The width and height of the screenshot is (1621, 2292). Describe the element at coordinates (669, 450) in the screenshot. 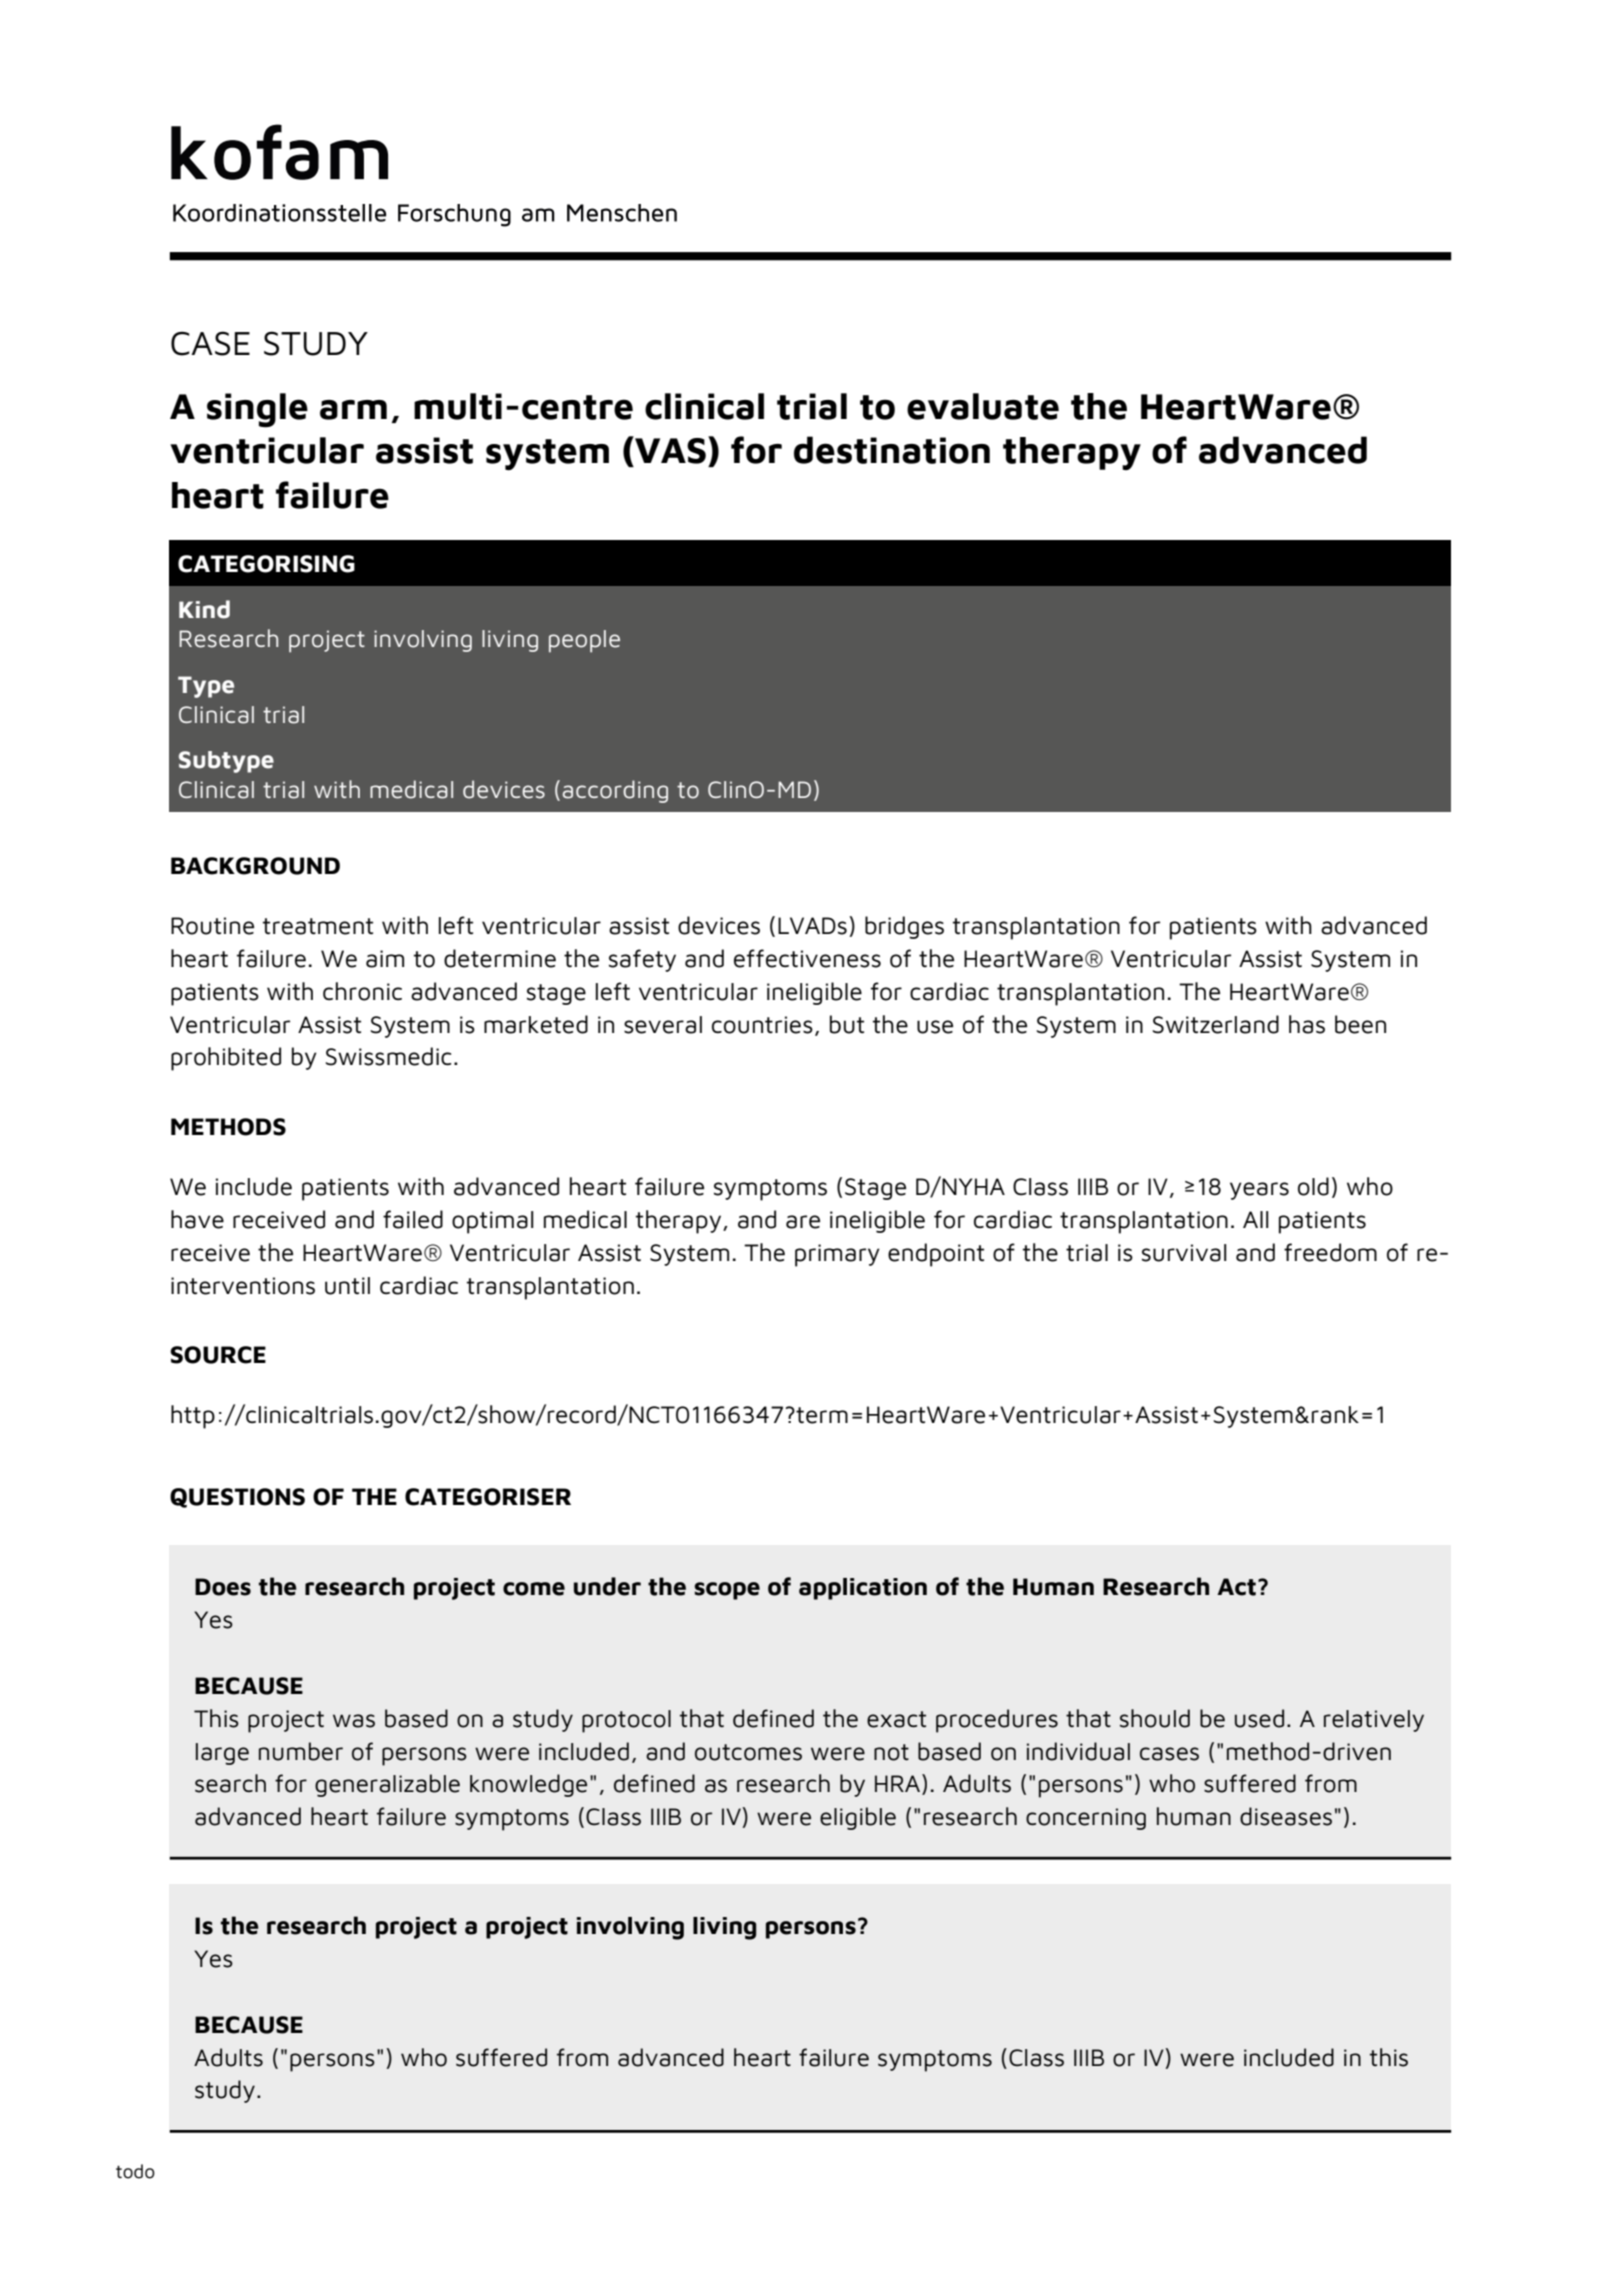

I see `VAS` at that location.
